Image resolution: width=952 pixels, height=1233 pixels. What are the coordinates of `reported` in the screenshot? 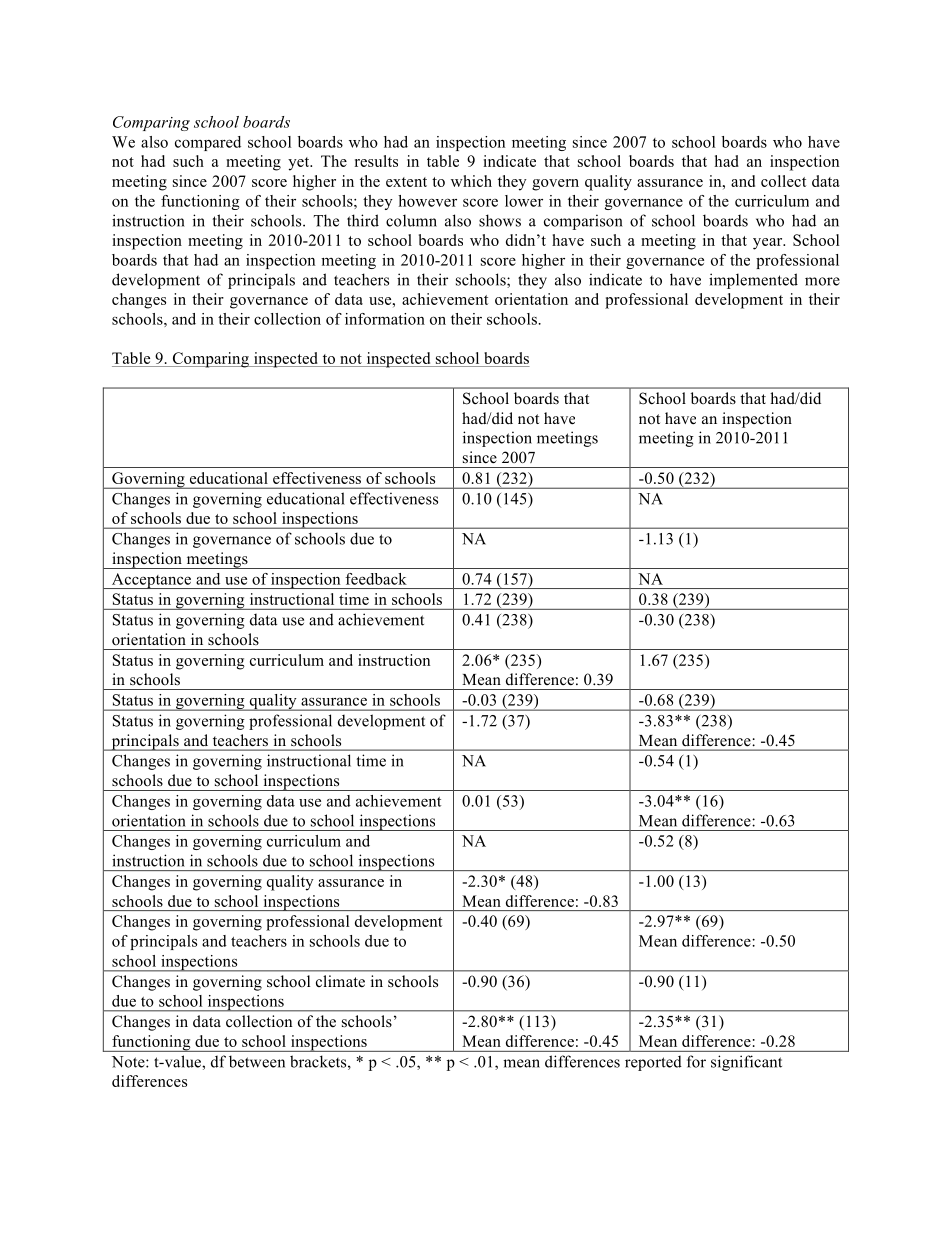 It's located at (653, 1063).
